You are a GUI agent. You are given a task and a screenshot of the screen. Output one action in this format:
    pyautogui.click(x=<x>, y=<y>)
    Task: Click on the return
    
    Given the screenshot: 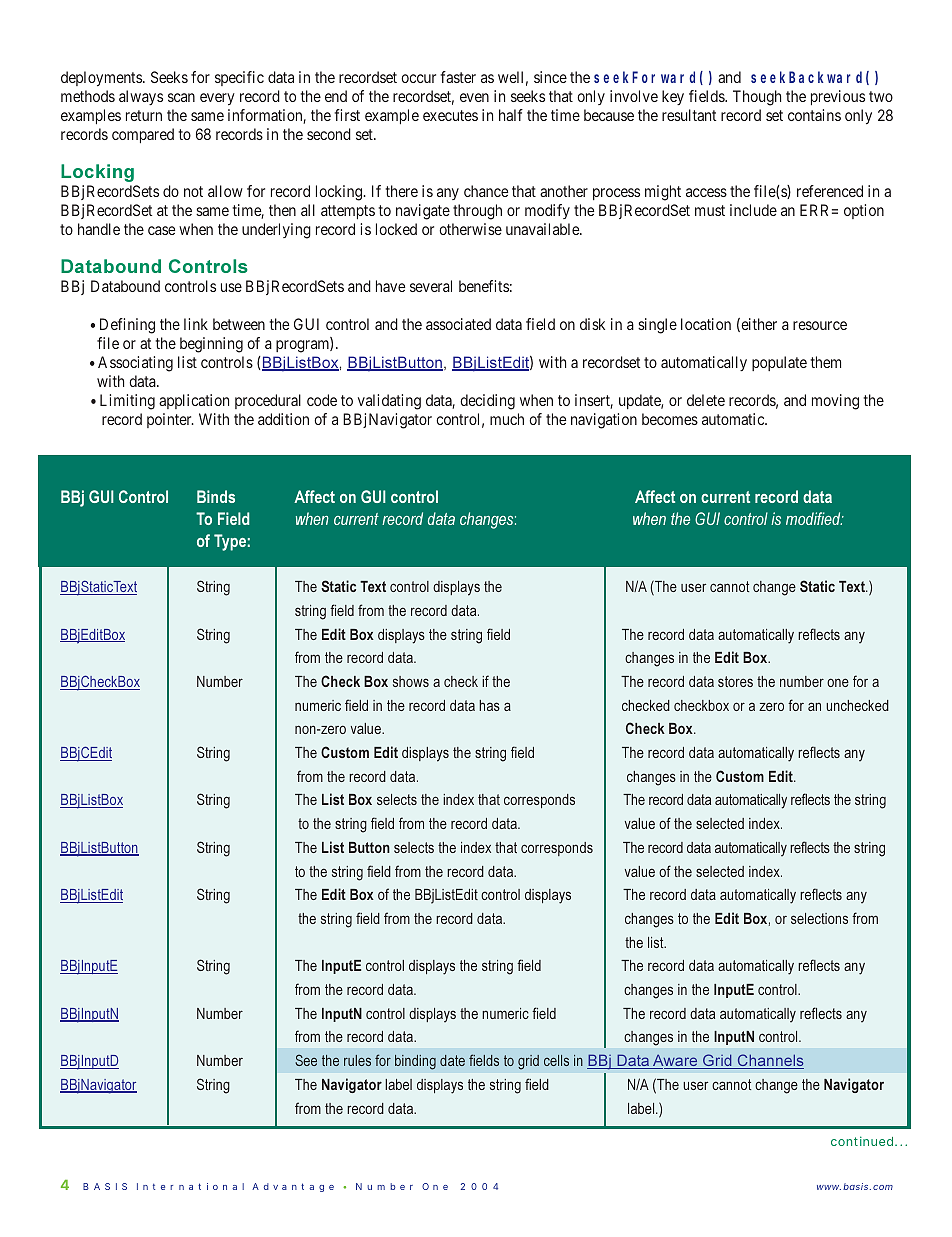 What is the action you would take?
    pyautogui.click(x=144, y=115)
